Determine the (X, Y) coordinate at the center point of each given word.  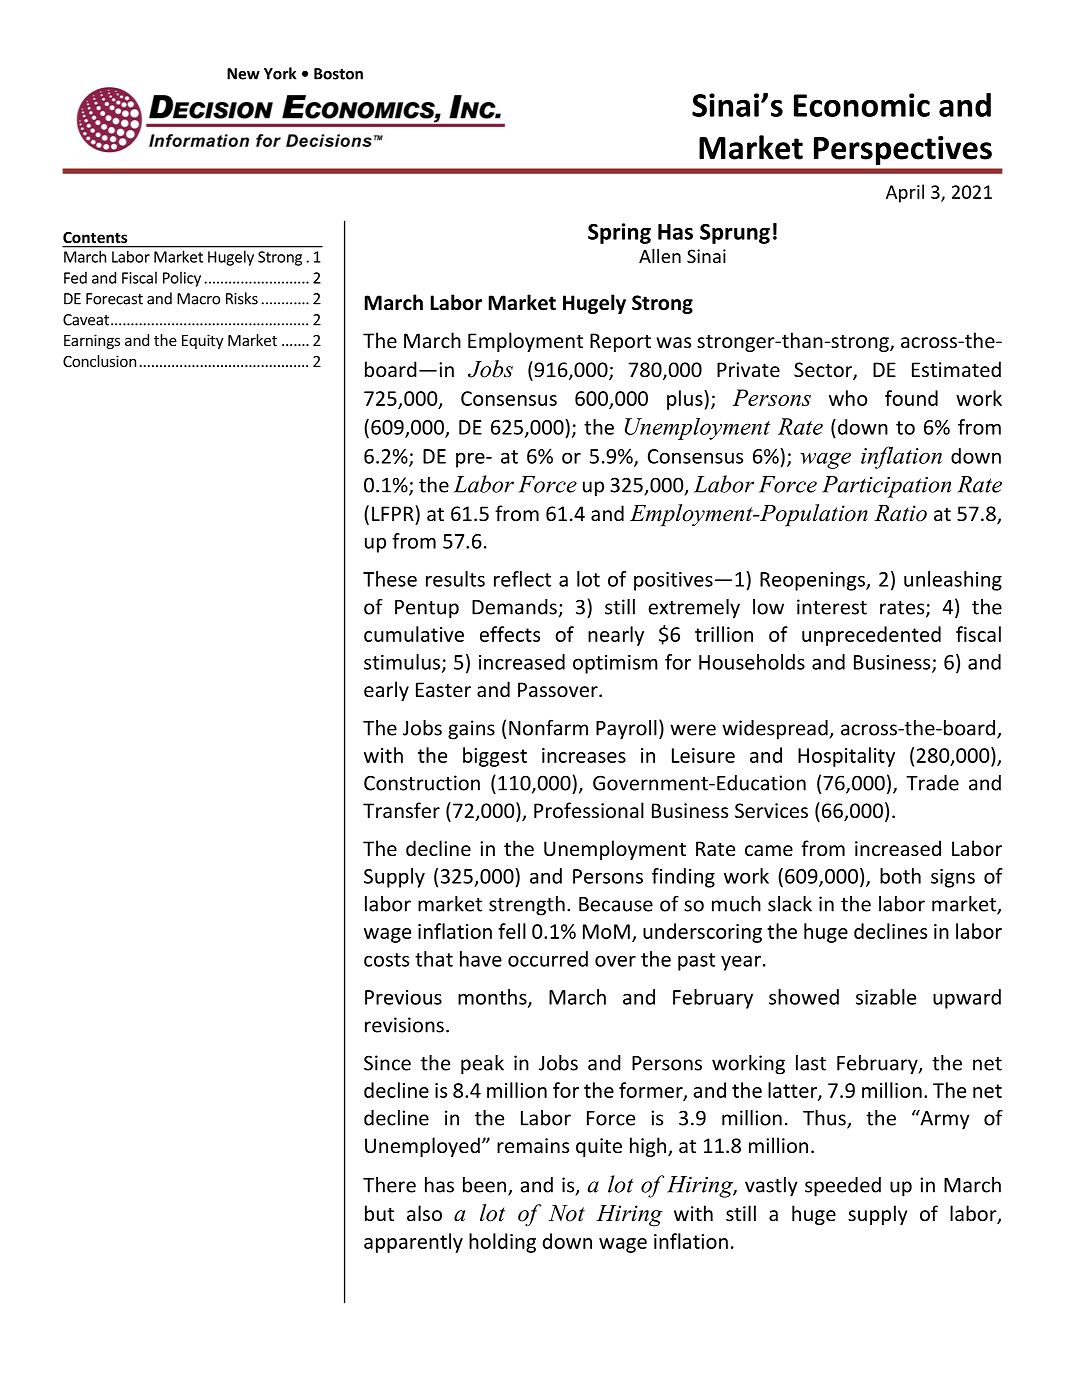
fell (512, 931)
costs (386, 960)
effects (510, 634)
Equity (203, 341)
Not (567, 1213)
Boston (338, 74)
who (848, 398)
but (379, 1213)
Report (620, 342)
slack (790, 904)
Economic (862, 105)
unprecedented (871, 636)
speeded (843, 1187)
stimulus (402, 662)
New (243, 74)
